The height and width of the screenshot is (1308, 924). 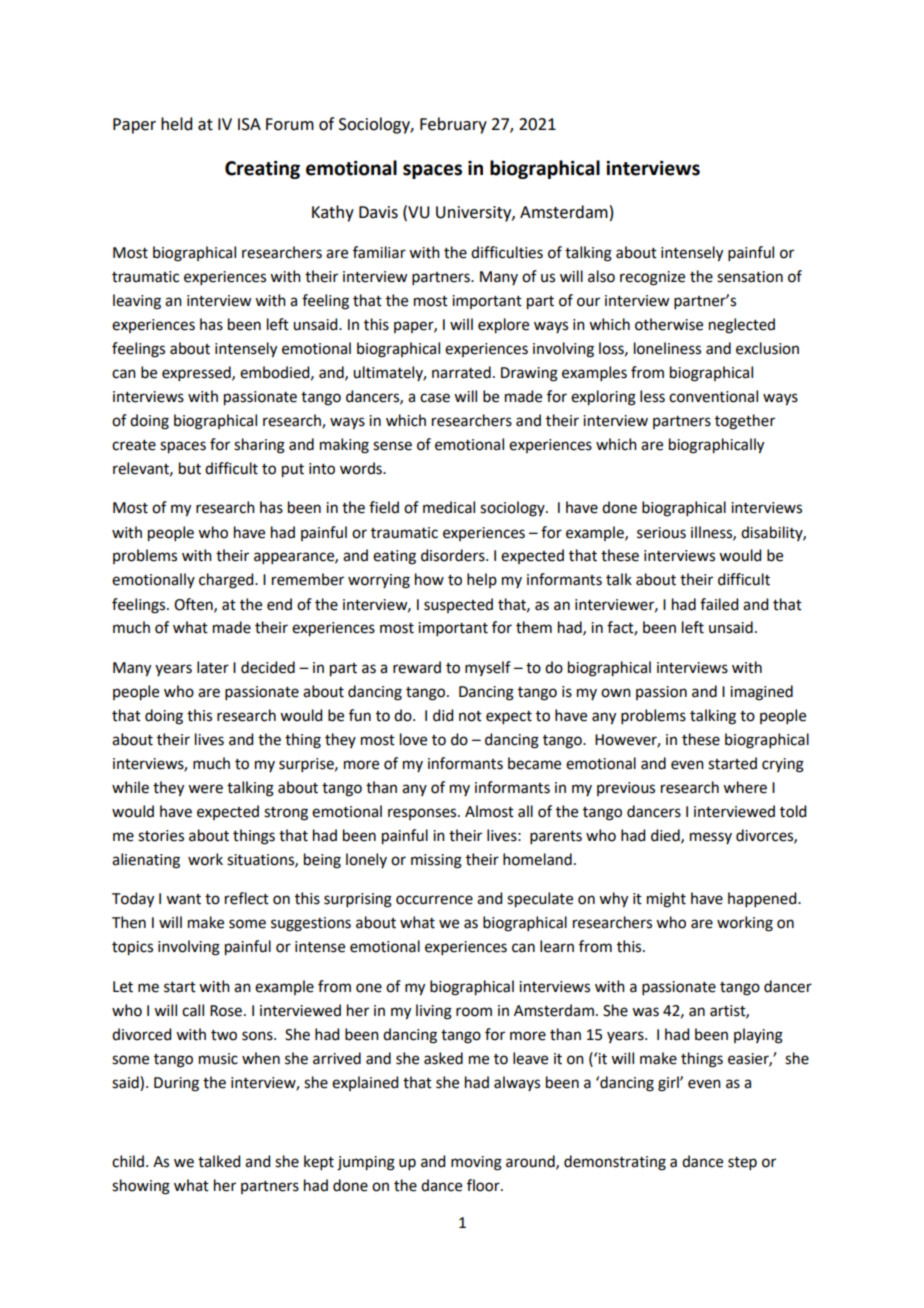 I want to click on disorders, so click(x=454, y=555).
